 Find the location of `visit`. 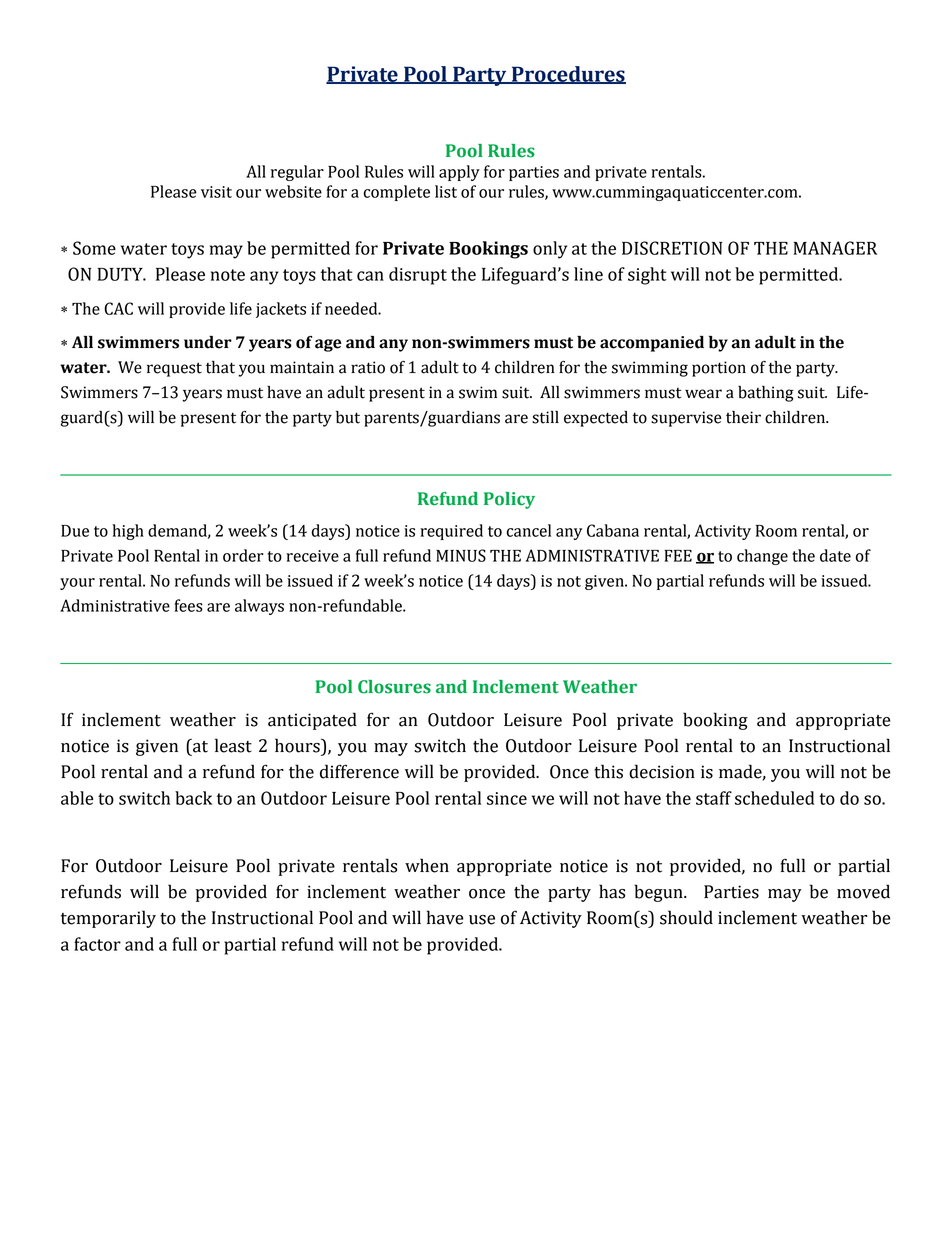

visit is located at coordinates (216, 192).
